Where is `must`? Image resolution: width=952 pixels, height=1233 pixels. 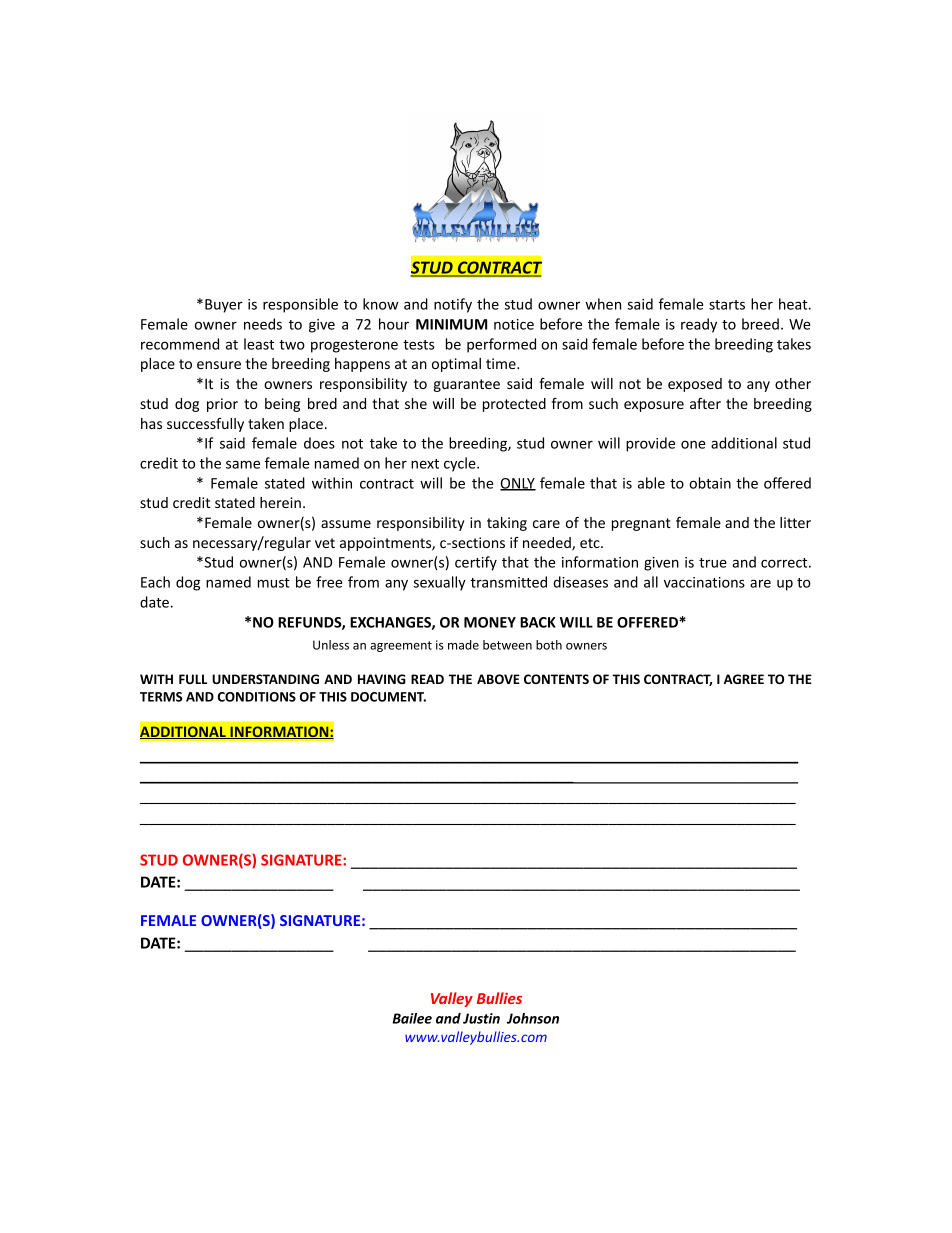
must is located at coordinates (274, 583).
